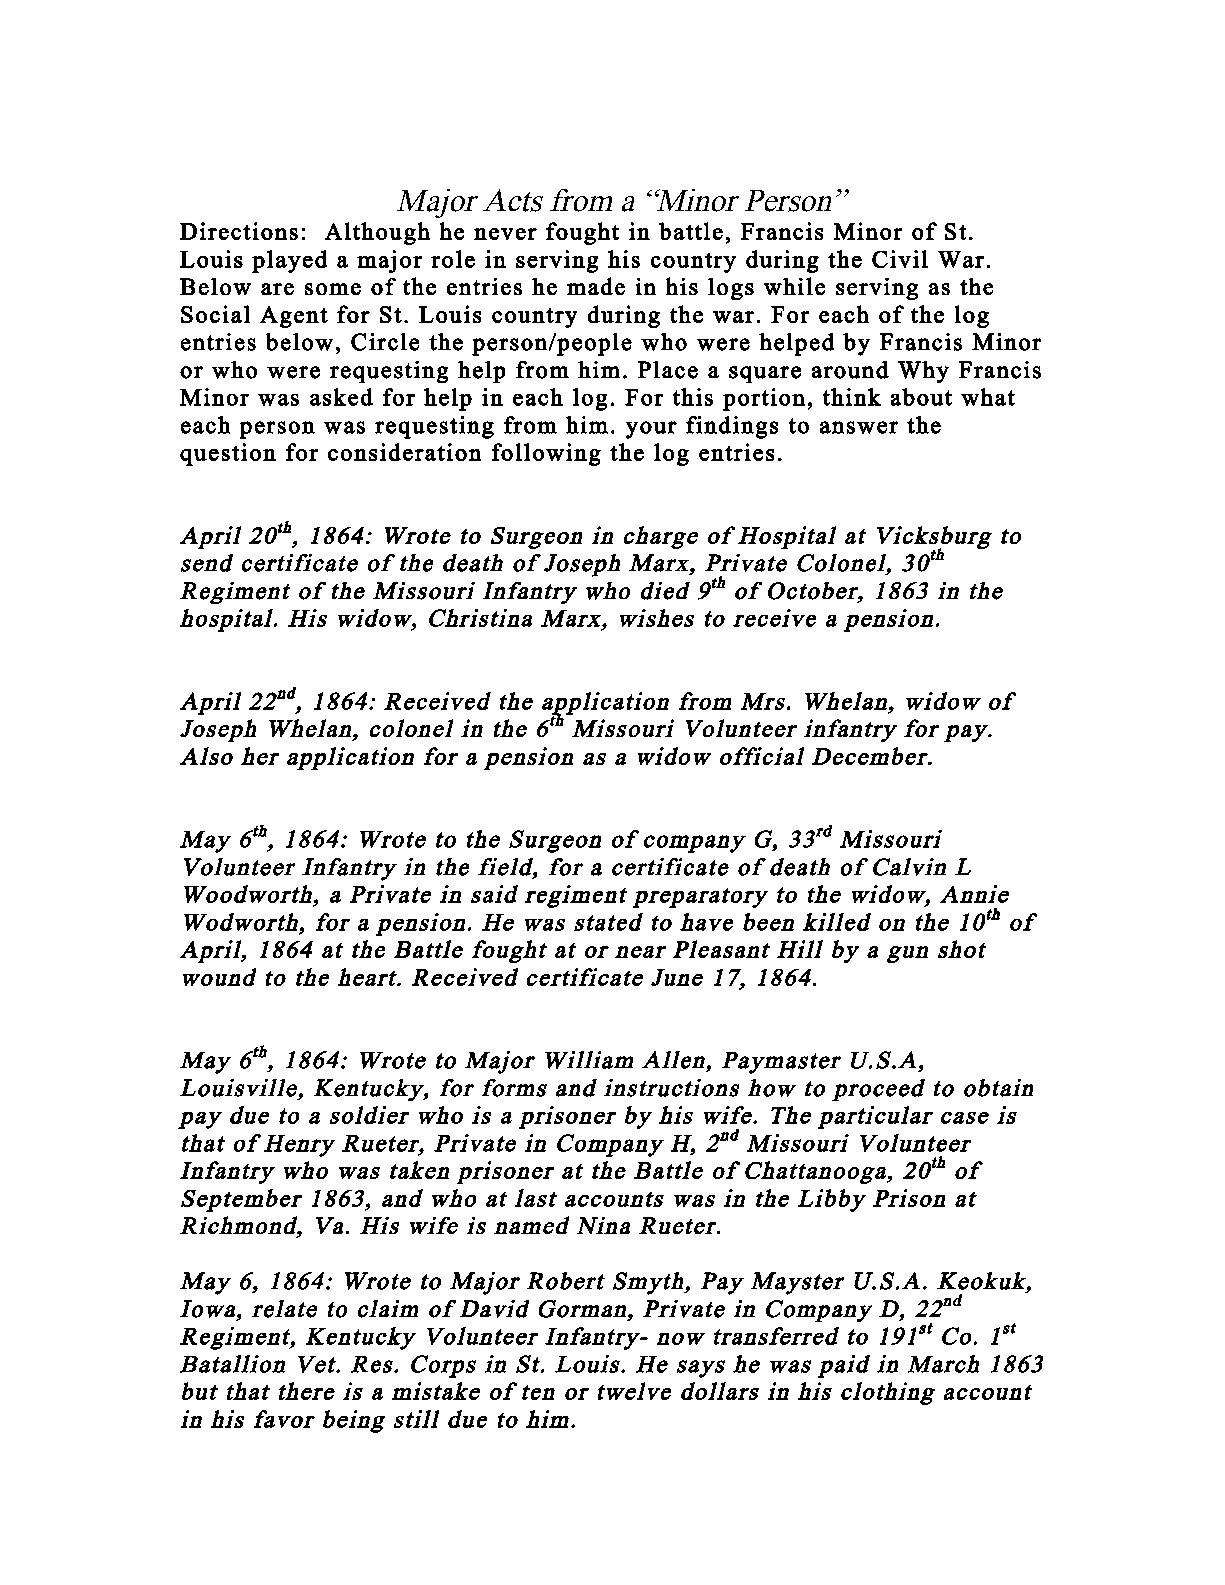  Describe the element at coordinates (341, 397) in the screenshot. I see `asked` at that location.
